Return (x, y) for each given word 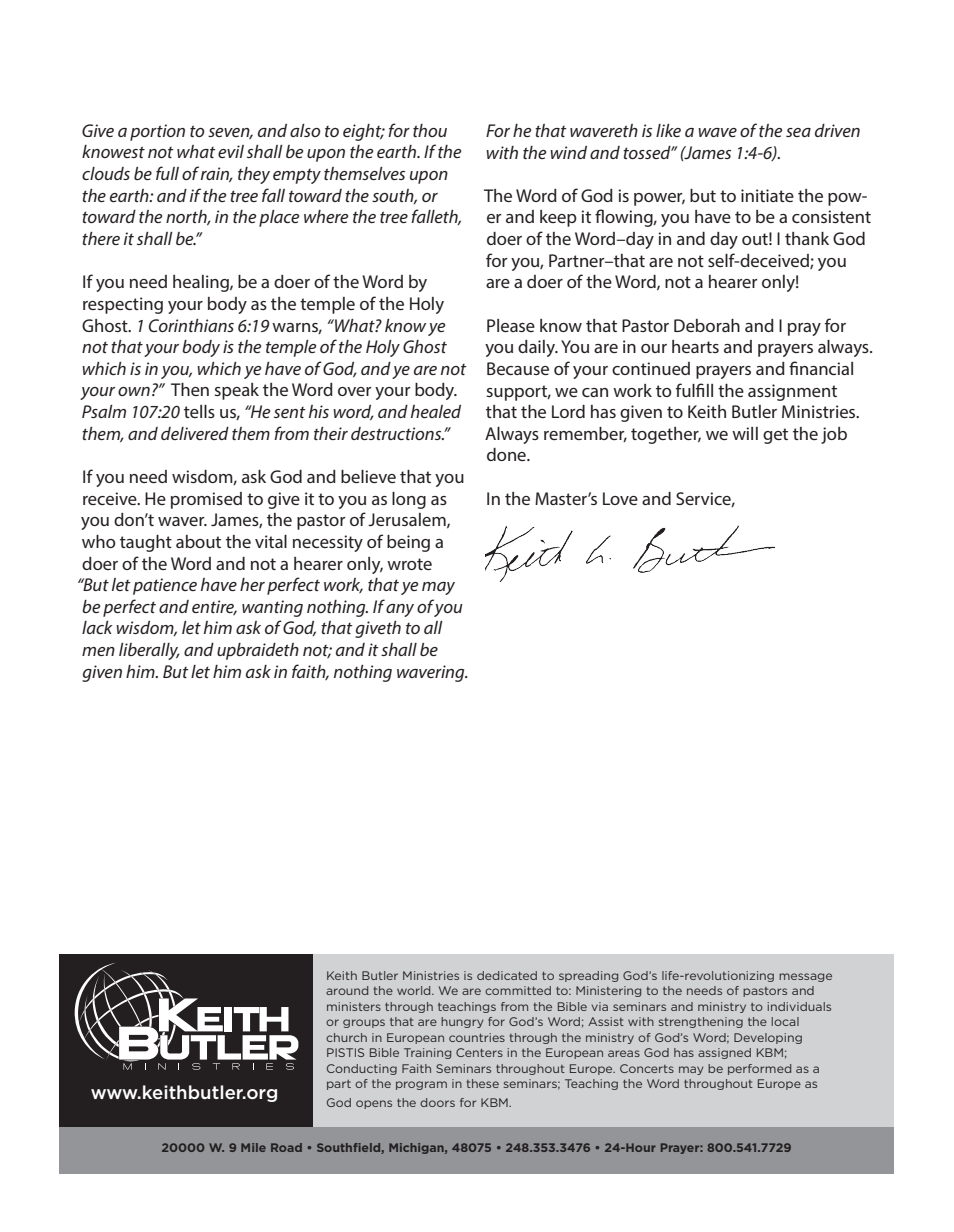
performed (759, 1069)
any (400, 610)
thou (430, 130)
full (167, 173)
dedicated (507, 975)
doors (437, 1102)
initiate (767, 195)
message (805, 977)
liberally (149, 651)
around (347, 990)
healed (436, 411)
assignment (792, 392)
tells (199, 411)
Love (620, 498)
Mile (253, 1147)
